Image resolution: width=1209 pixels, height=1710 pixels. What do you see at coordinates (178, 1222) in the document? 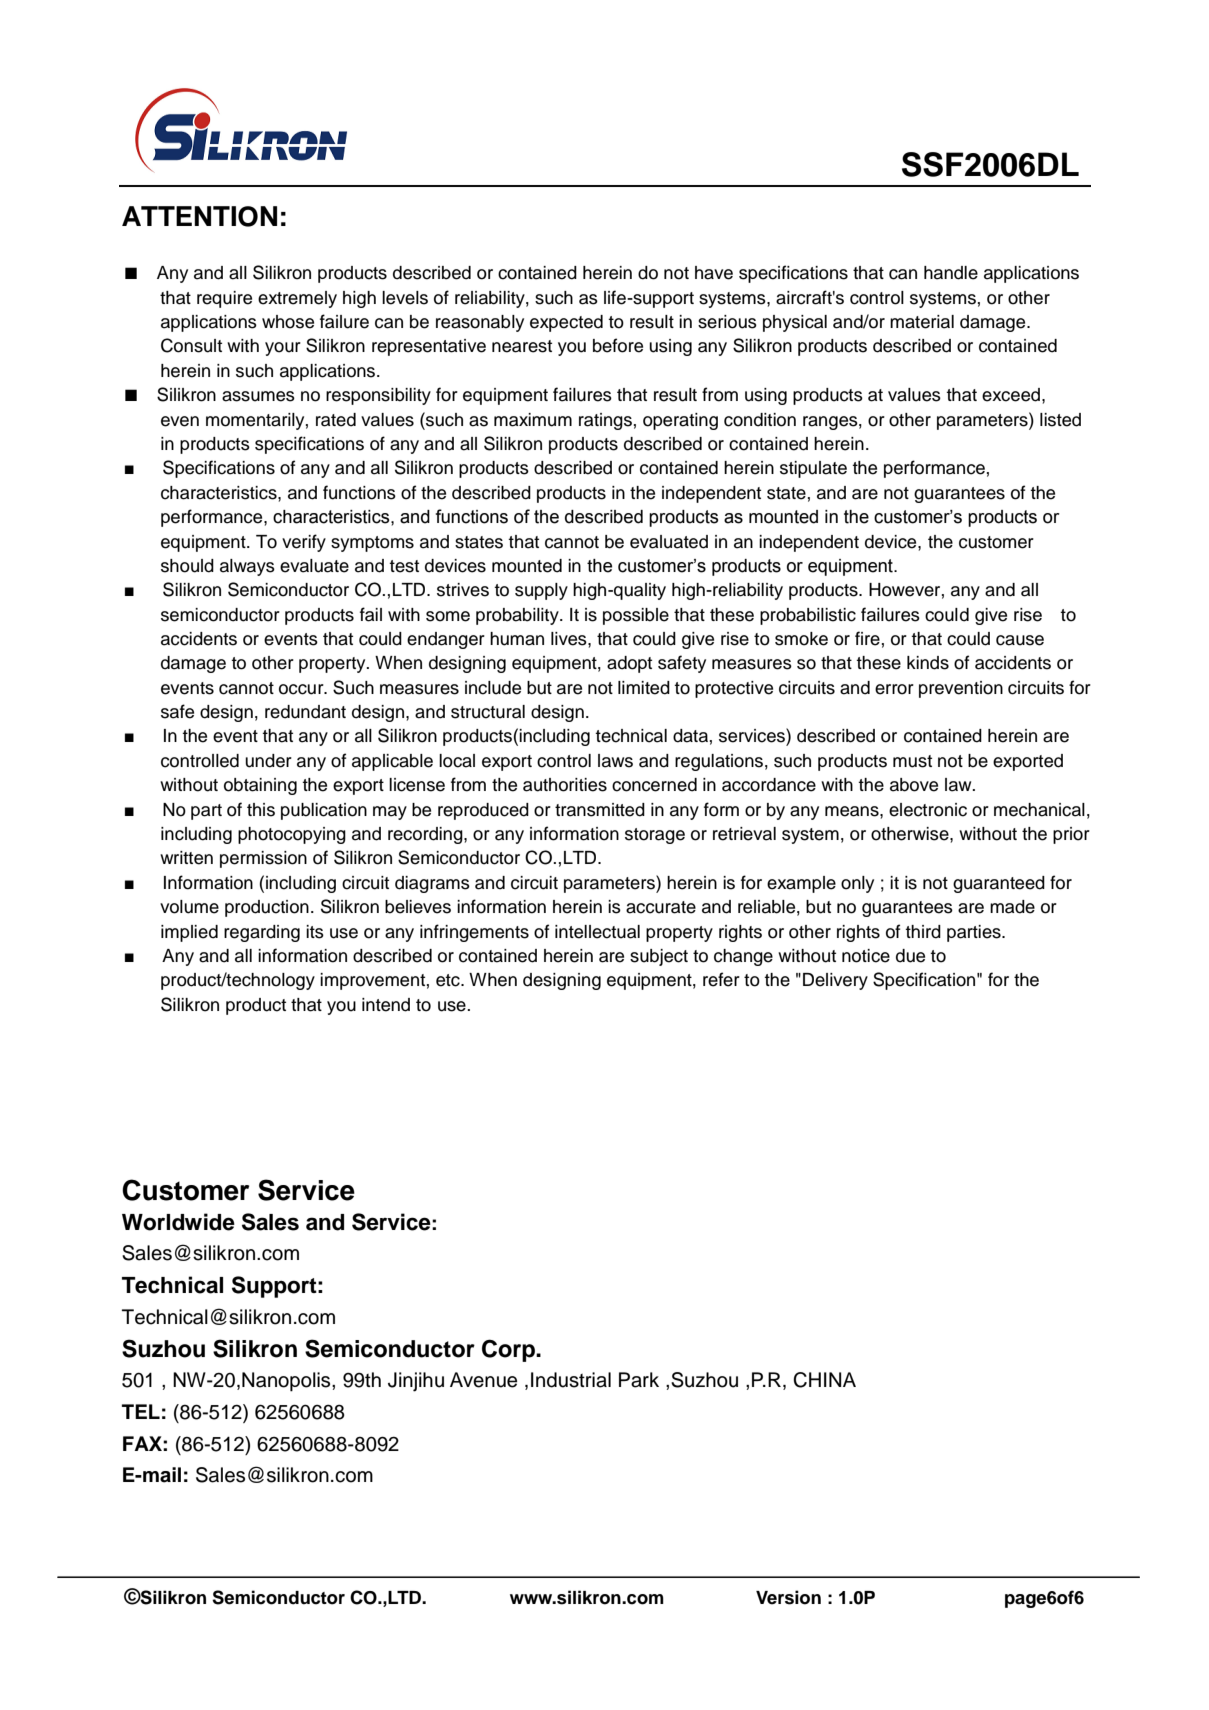
I see `Worldwide` at bounding box center [178, 1222].
